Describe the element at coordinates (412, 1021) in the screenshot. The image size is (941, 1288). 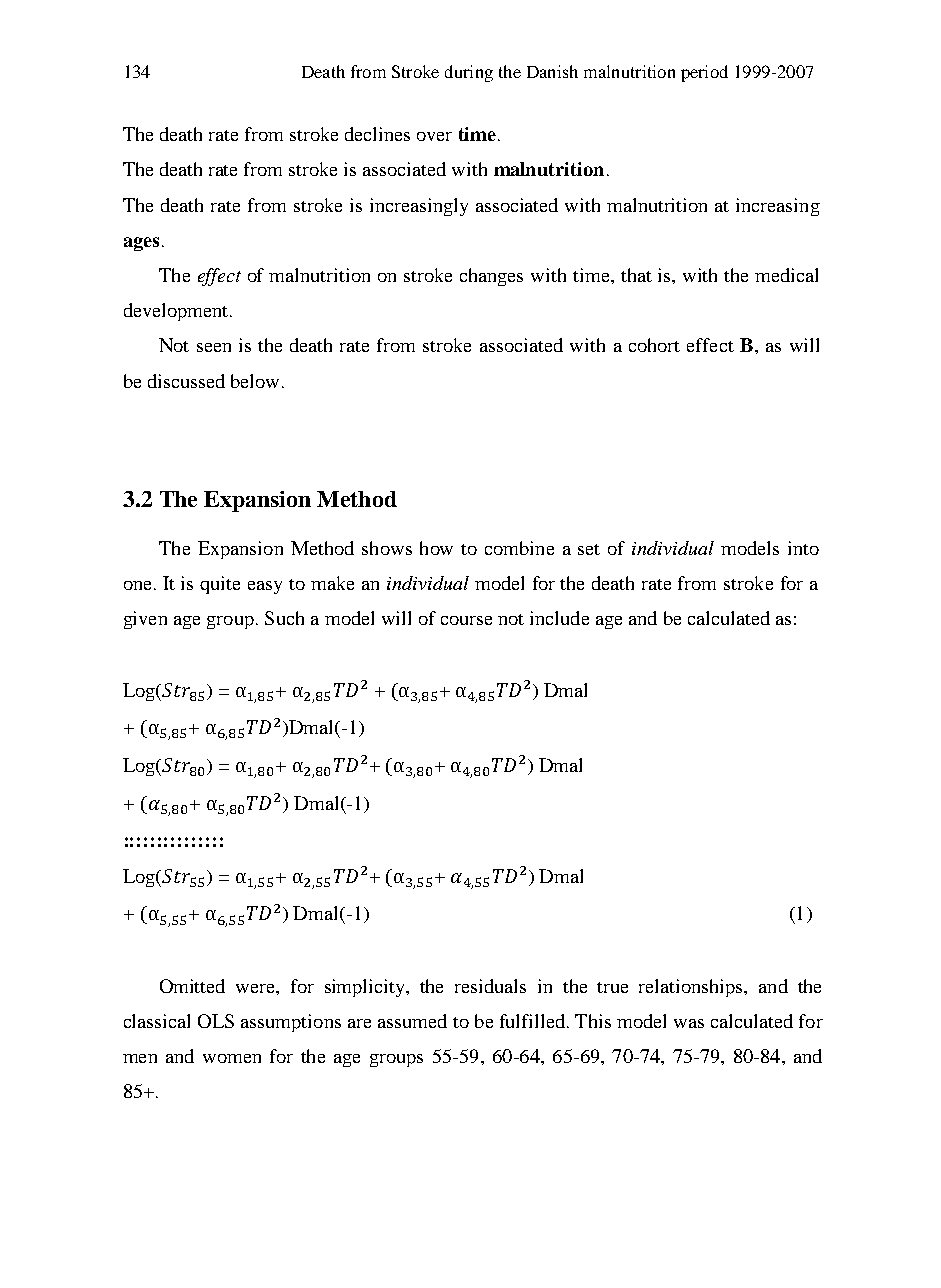
I see `assumed` at that location.
